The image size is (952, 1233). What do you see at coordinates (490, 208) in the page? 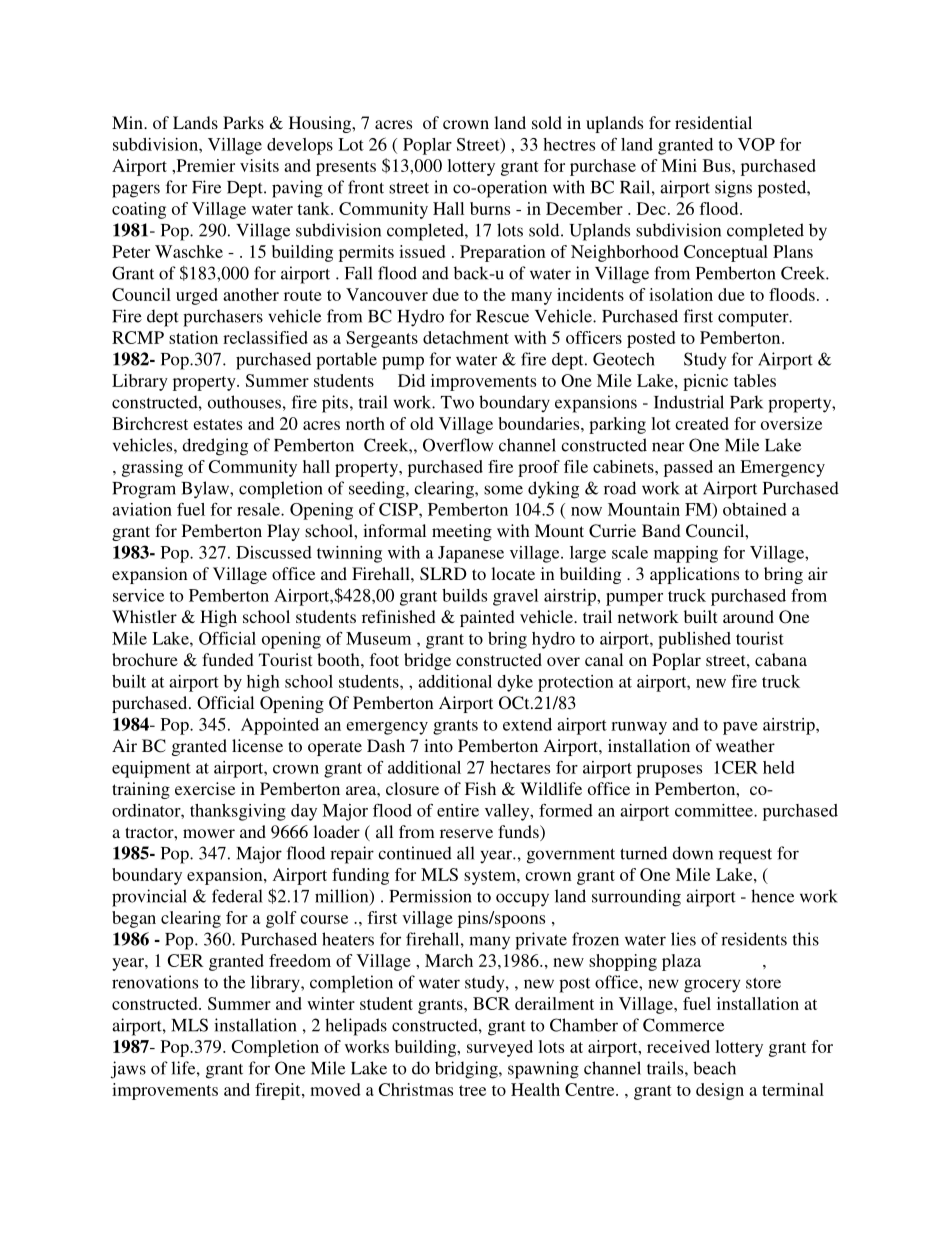
I see `burns` at bounding box center [490, 208].
